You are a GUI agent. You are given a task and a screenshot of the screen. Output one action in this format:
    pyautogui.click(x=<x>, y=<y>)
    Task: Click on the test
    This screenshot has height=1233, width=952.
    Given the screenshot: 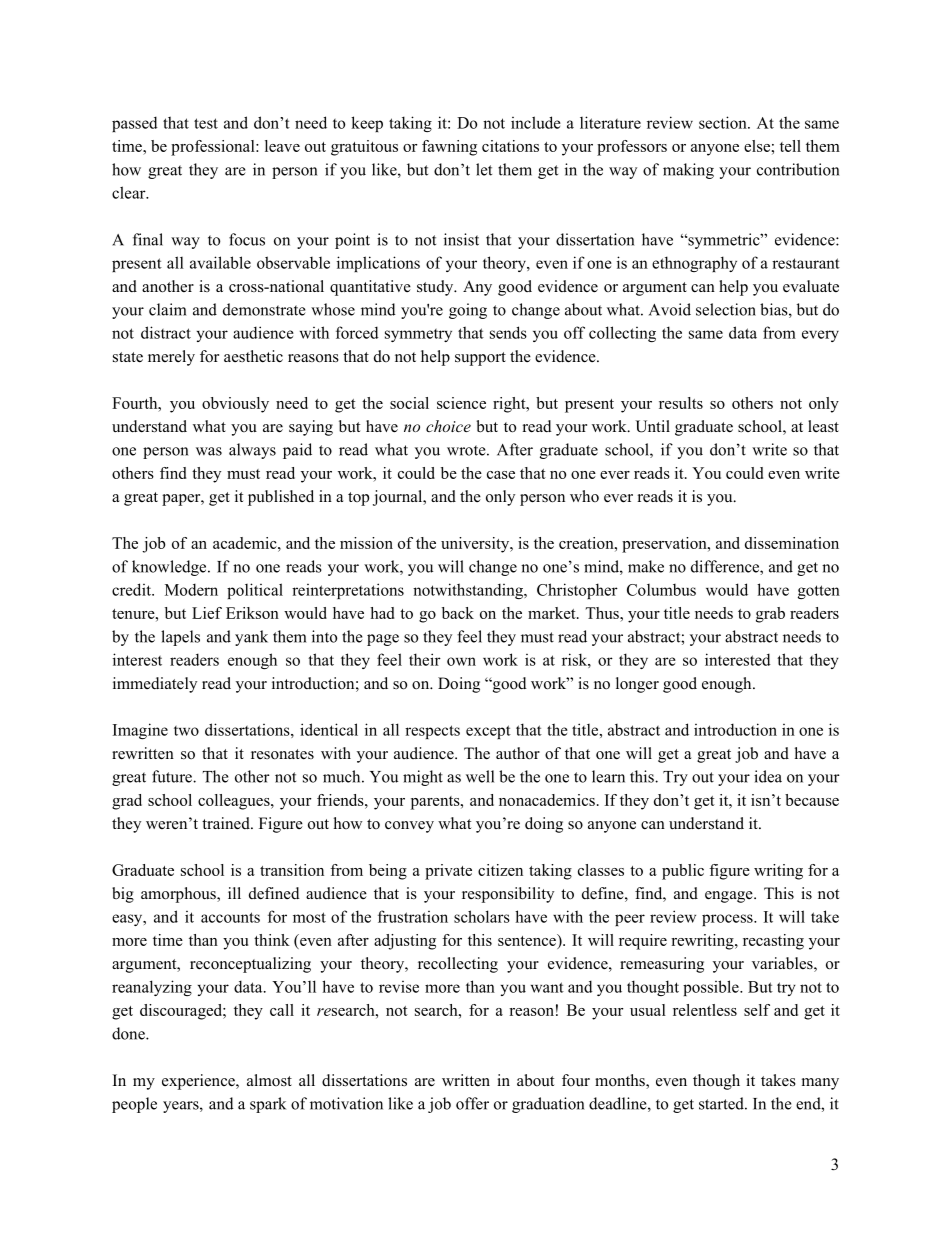 What is the action you would take?
    pyautogui.click(x=206, y=123)
